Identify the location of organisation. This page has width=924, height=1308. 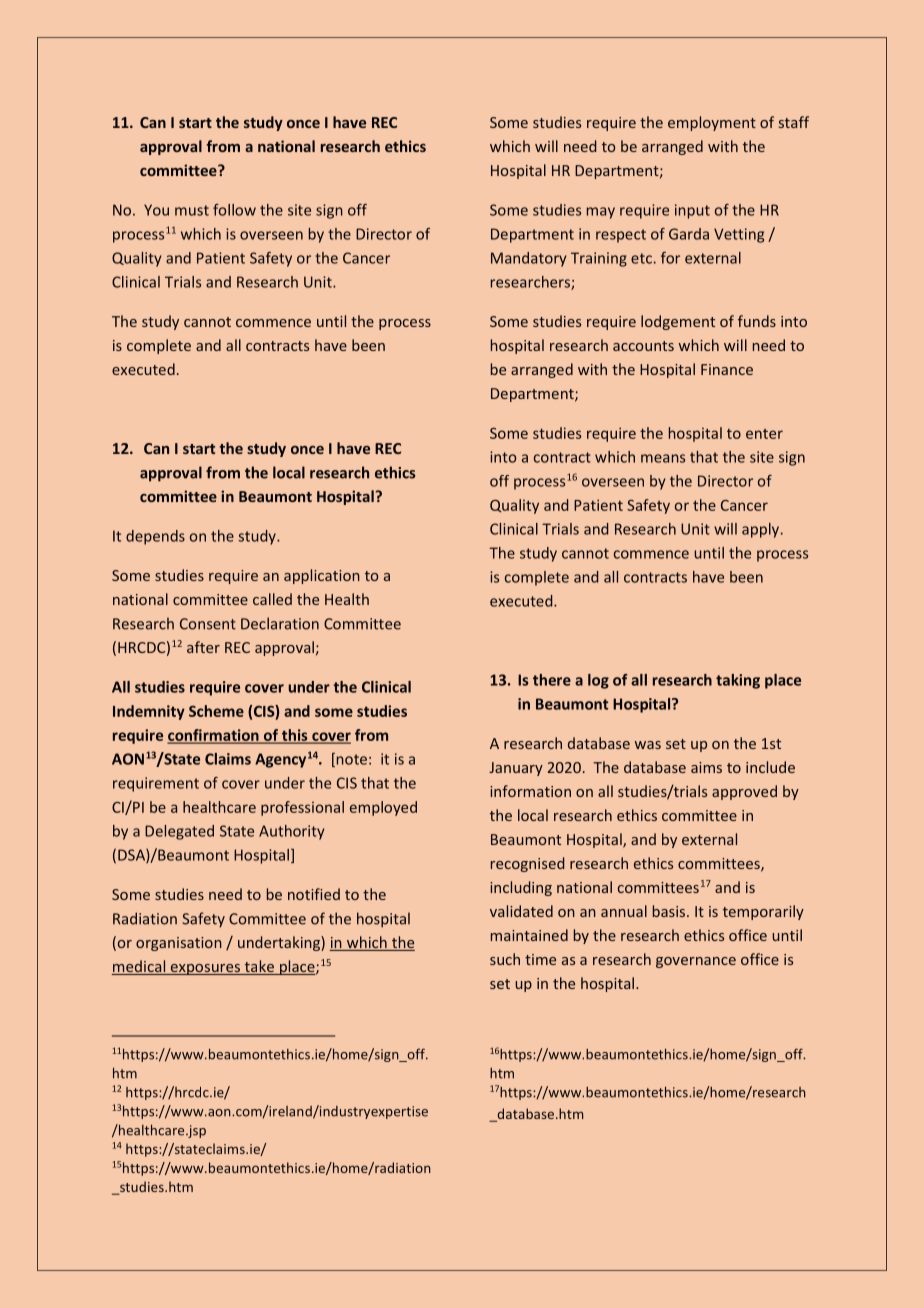
(179, 944).
